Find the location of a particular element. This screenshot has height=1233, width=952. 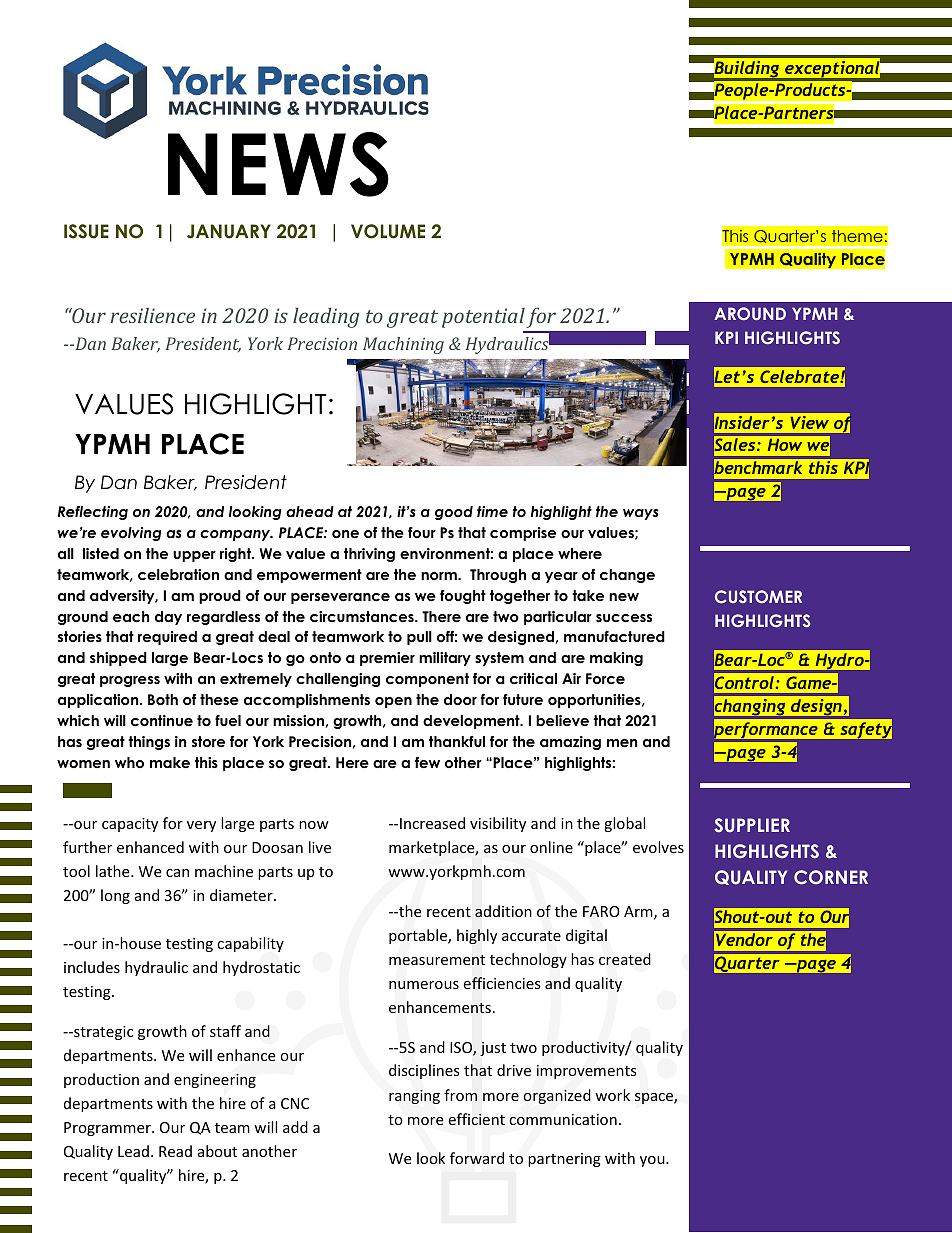

can is located at coordinates (177, 873).
